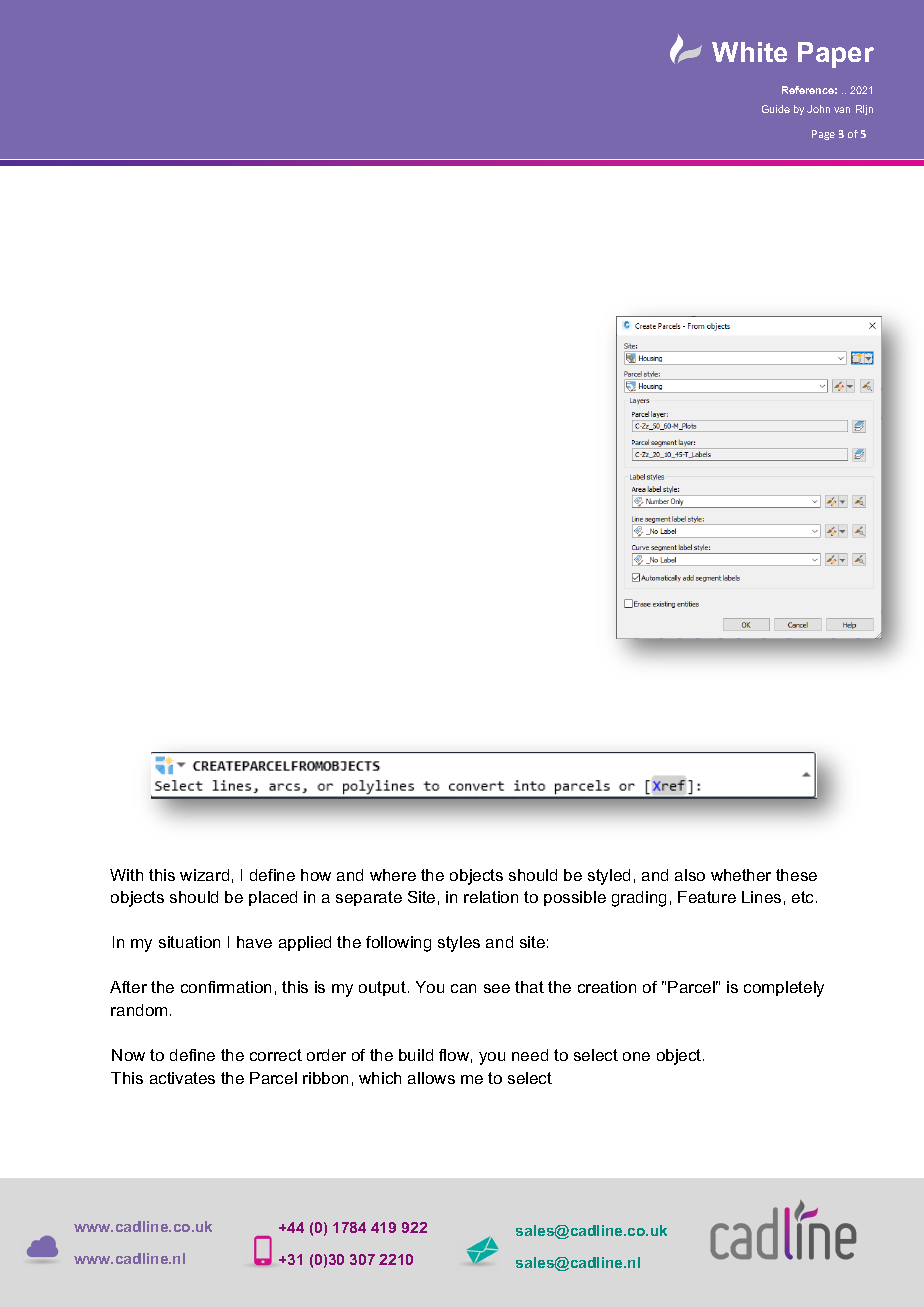 This document has height=1307, width=924. What do you see at coordinates (842, 110) in the document?
I see `van` at bounding box center [842, 110].
